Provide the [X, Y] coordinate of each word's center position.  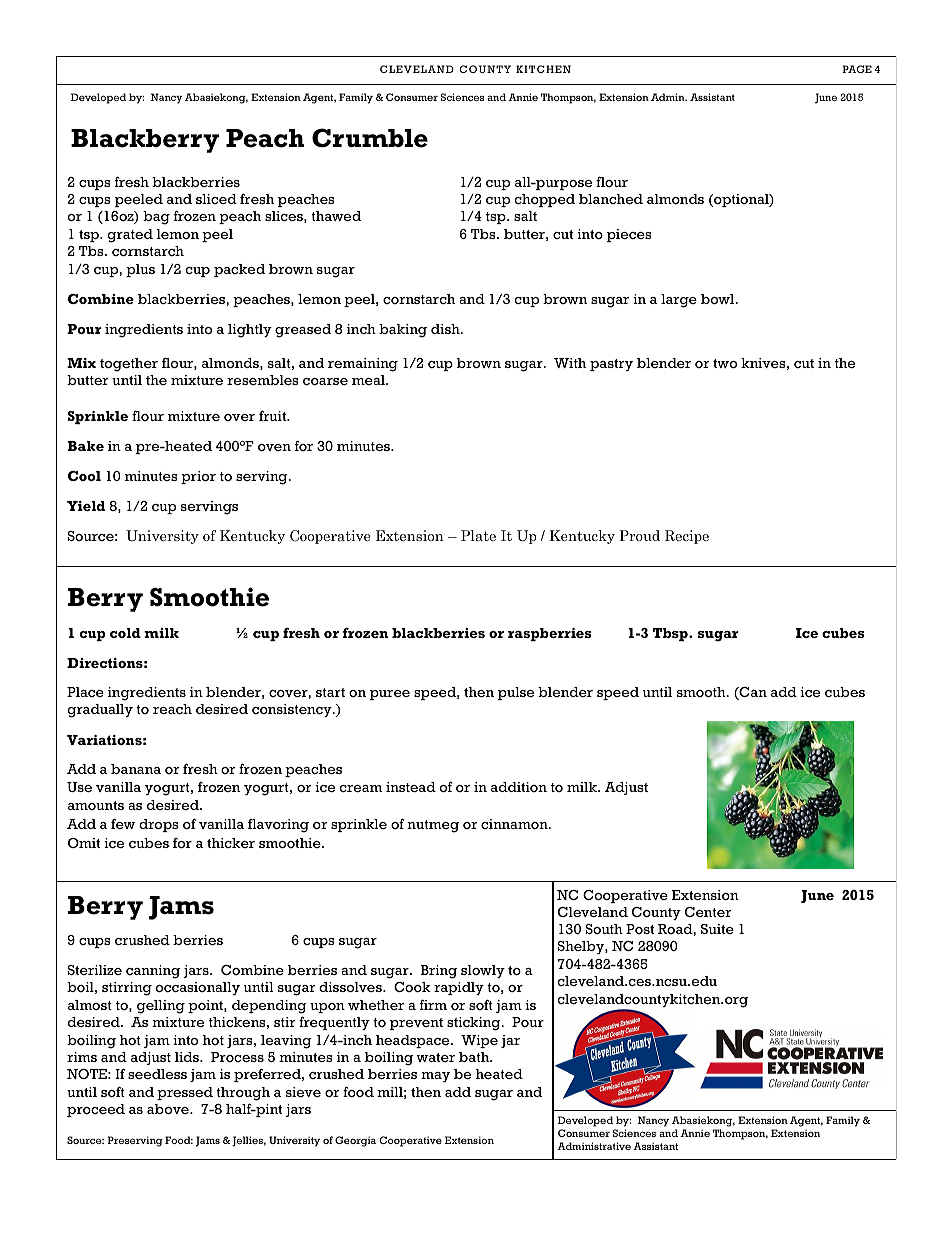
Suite [717, 929]
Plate [478, 535]
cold [125, 633]
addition [519, 787]
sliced [216, 199]
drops [159, 825]
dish [446, 329]
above [169, 1109]
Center [708, 912]
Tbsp [671, 634]
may [435, 1077]
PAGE [857, 69]
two [725, 363]
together [129, 365]
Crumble [370, 138]
